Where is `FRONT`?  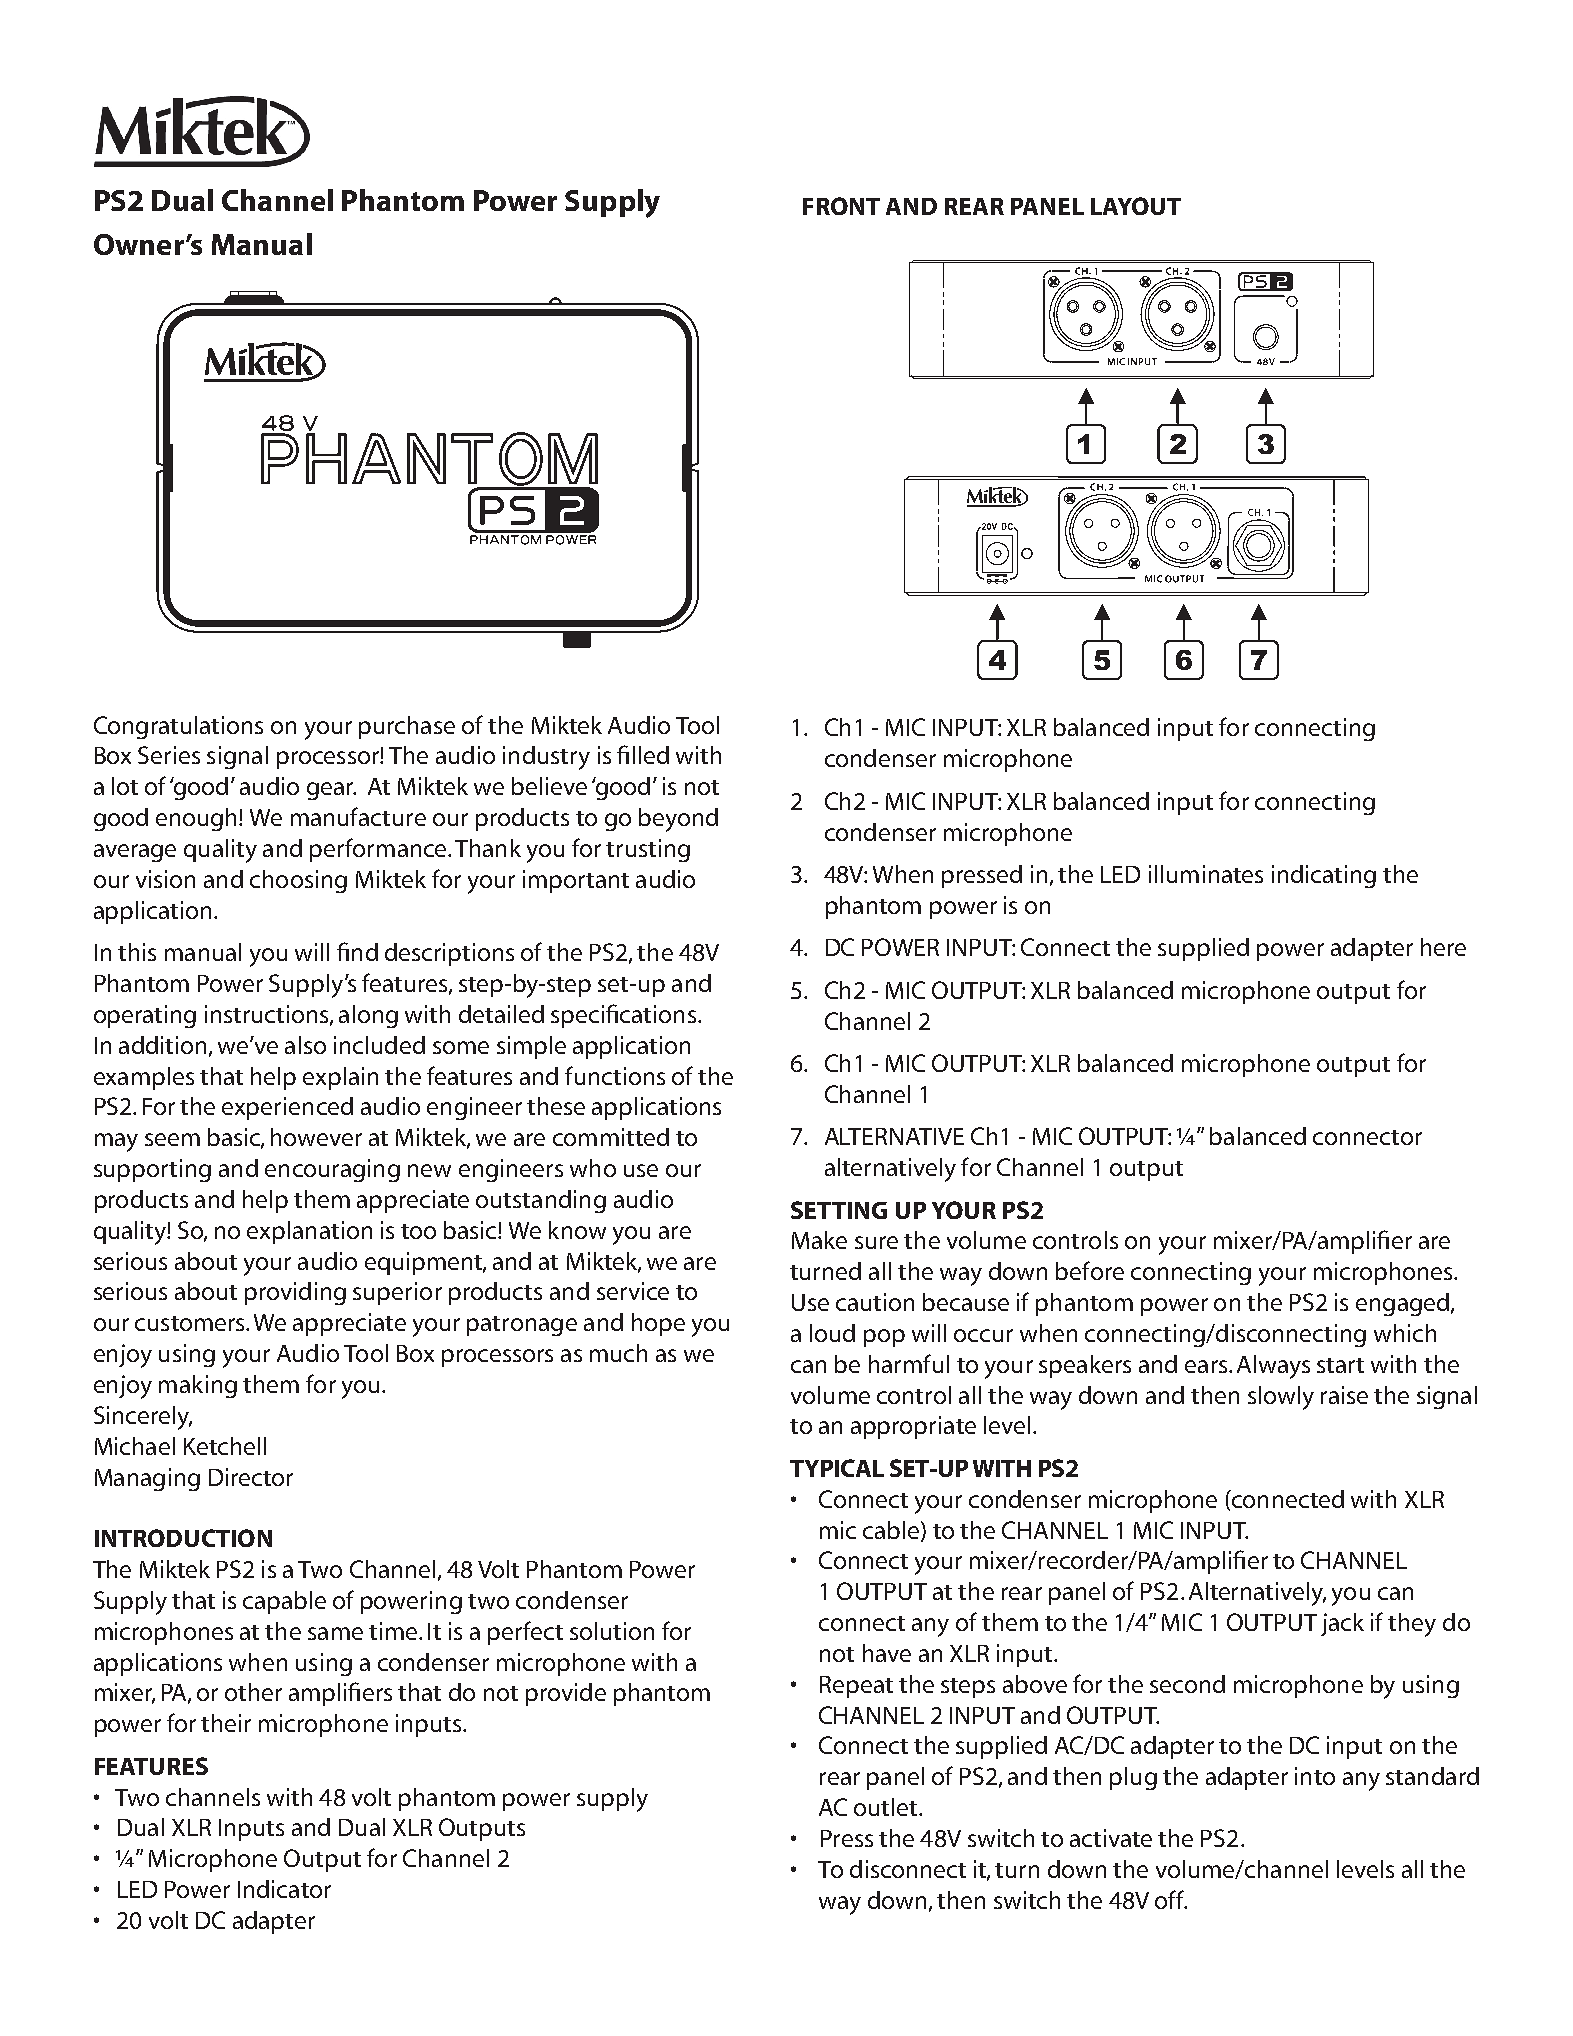 FRONT is located at coordinates (841, 206).
